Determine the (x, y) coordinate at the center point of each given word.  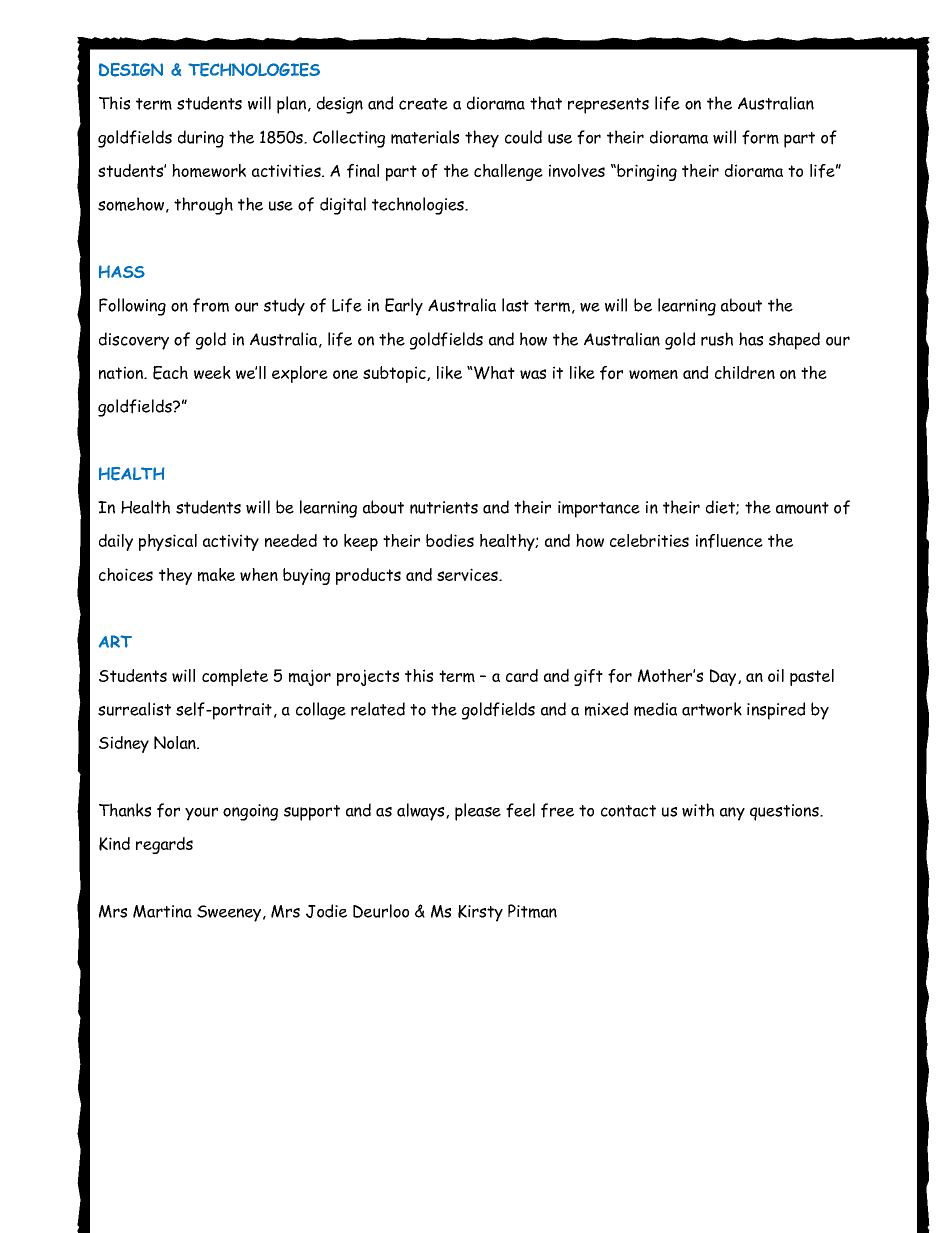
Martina (162, 911)
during (201, 139)
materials (425, 137)
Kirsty (480, 913)
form (760, 137)
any (732, 814)
